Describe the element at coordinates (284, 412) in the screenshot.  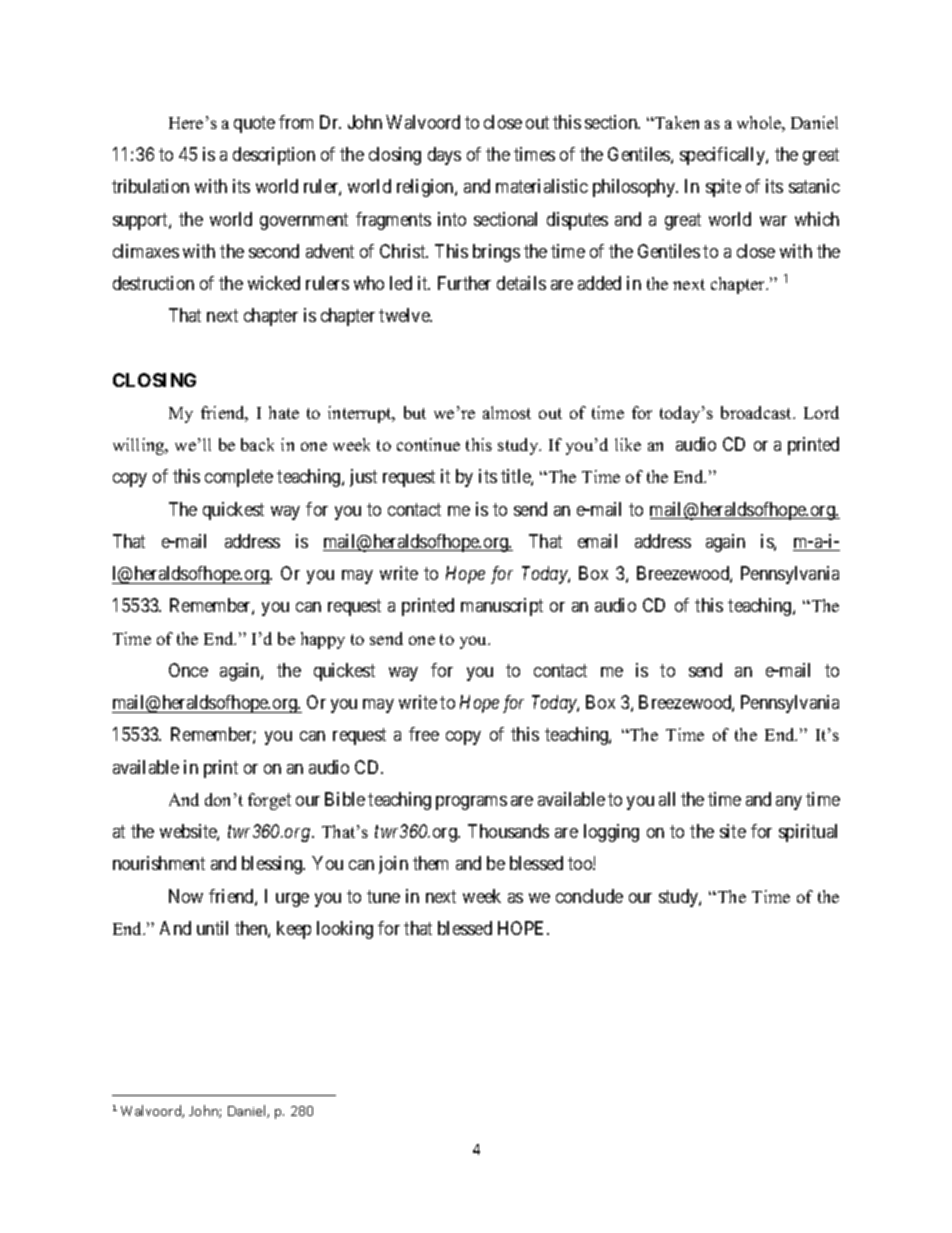
I see `hate` at that location.
